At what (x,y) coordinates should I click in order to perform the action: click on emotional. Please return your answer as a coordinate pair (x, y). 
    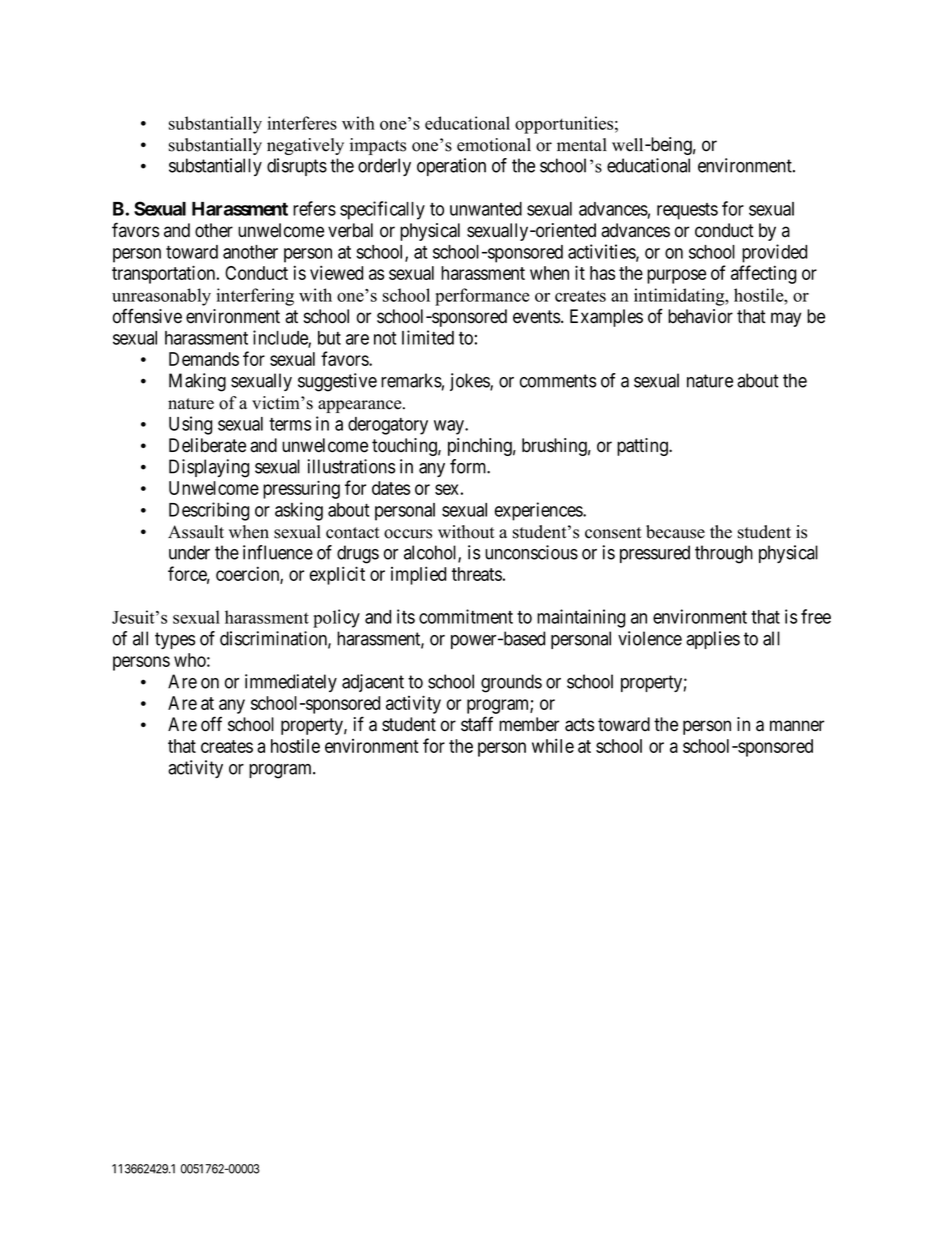
    Looking at the image, I should click on (494, 145).
